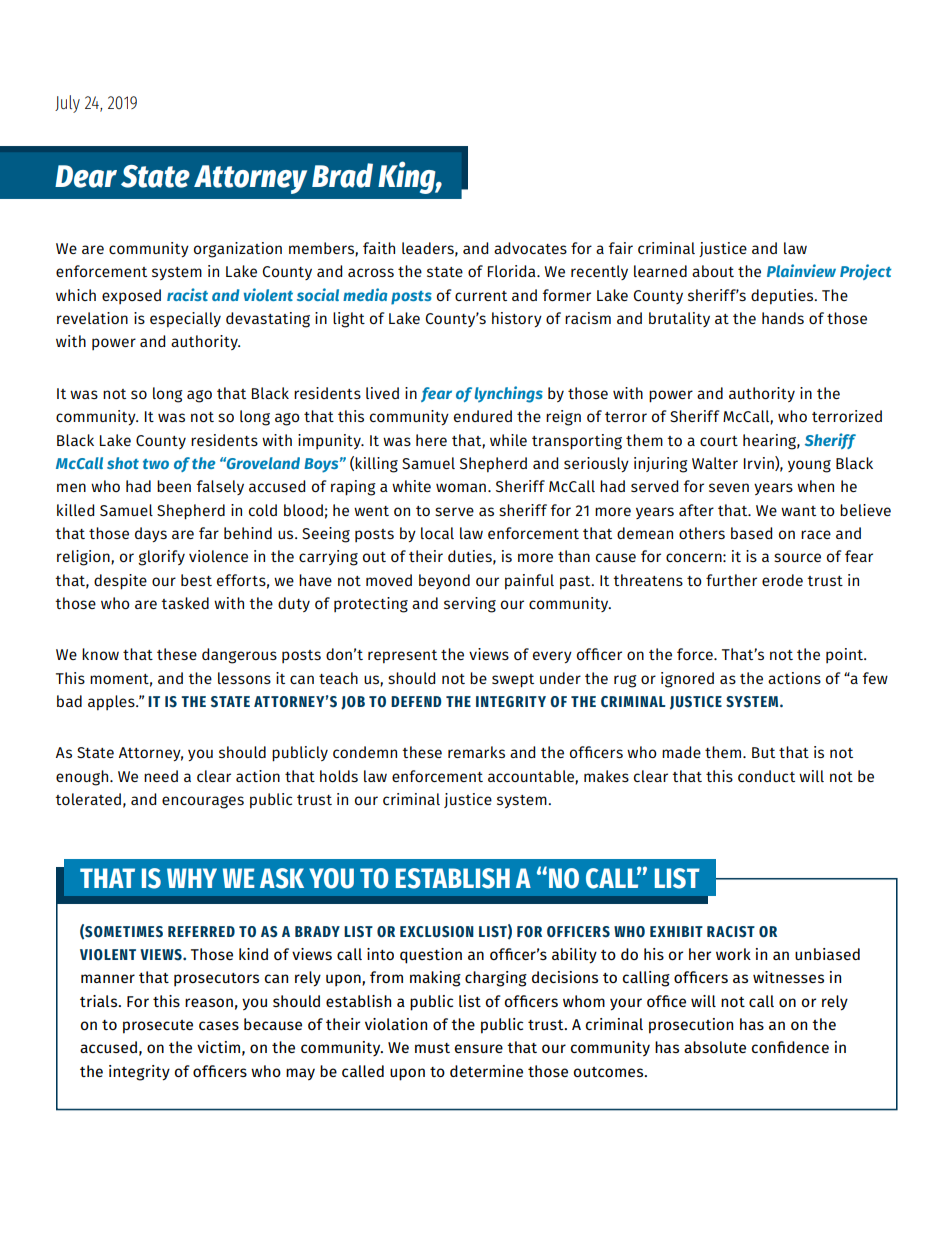 The image size is (952, 1233). Describe the element at coordinates (783, 318) in the screenshot. I see `hands` at that location.
